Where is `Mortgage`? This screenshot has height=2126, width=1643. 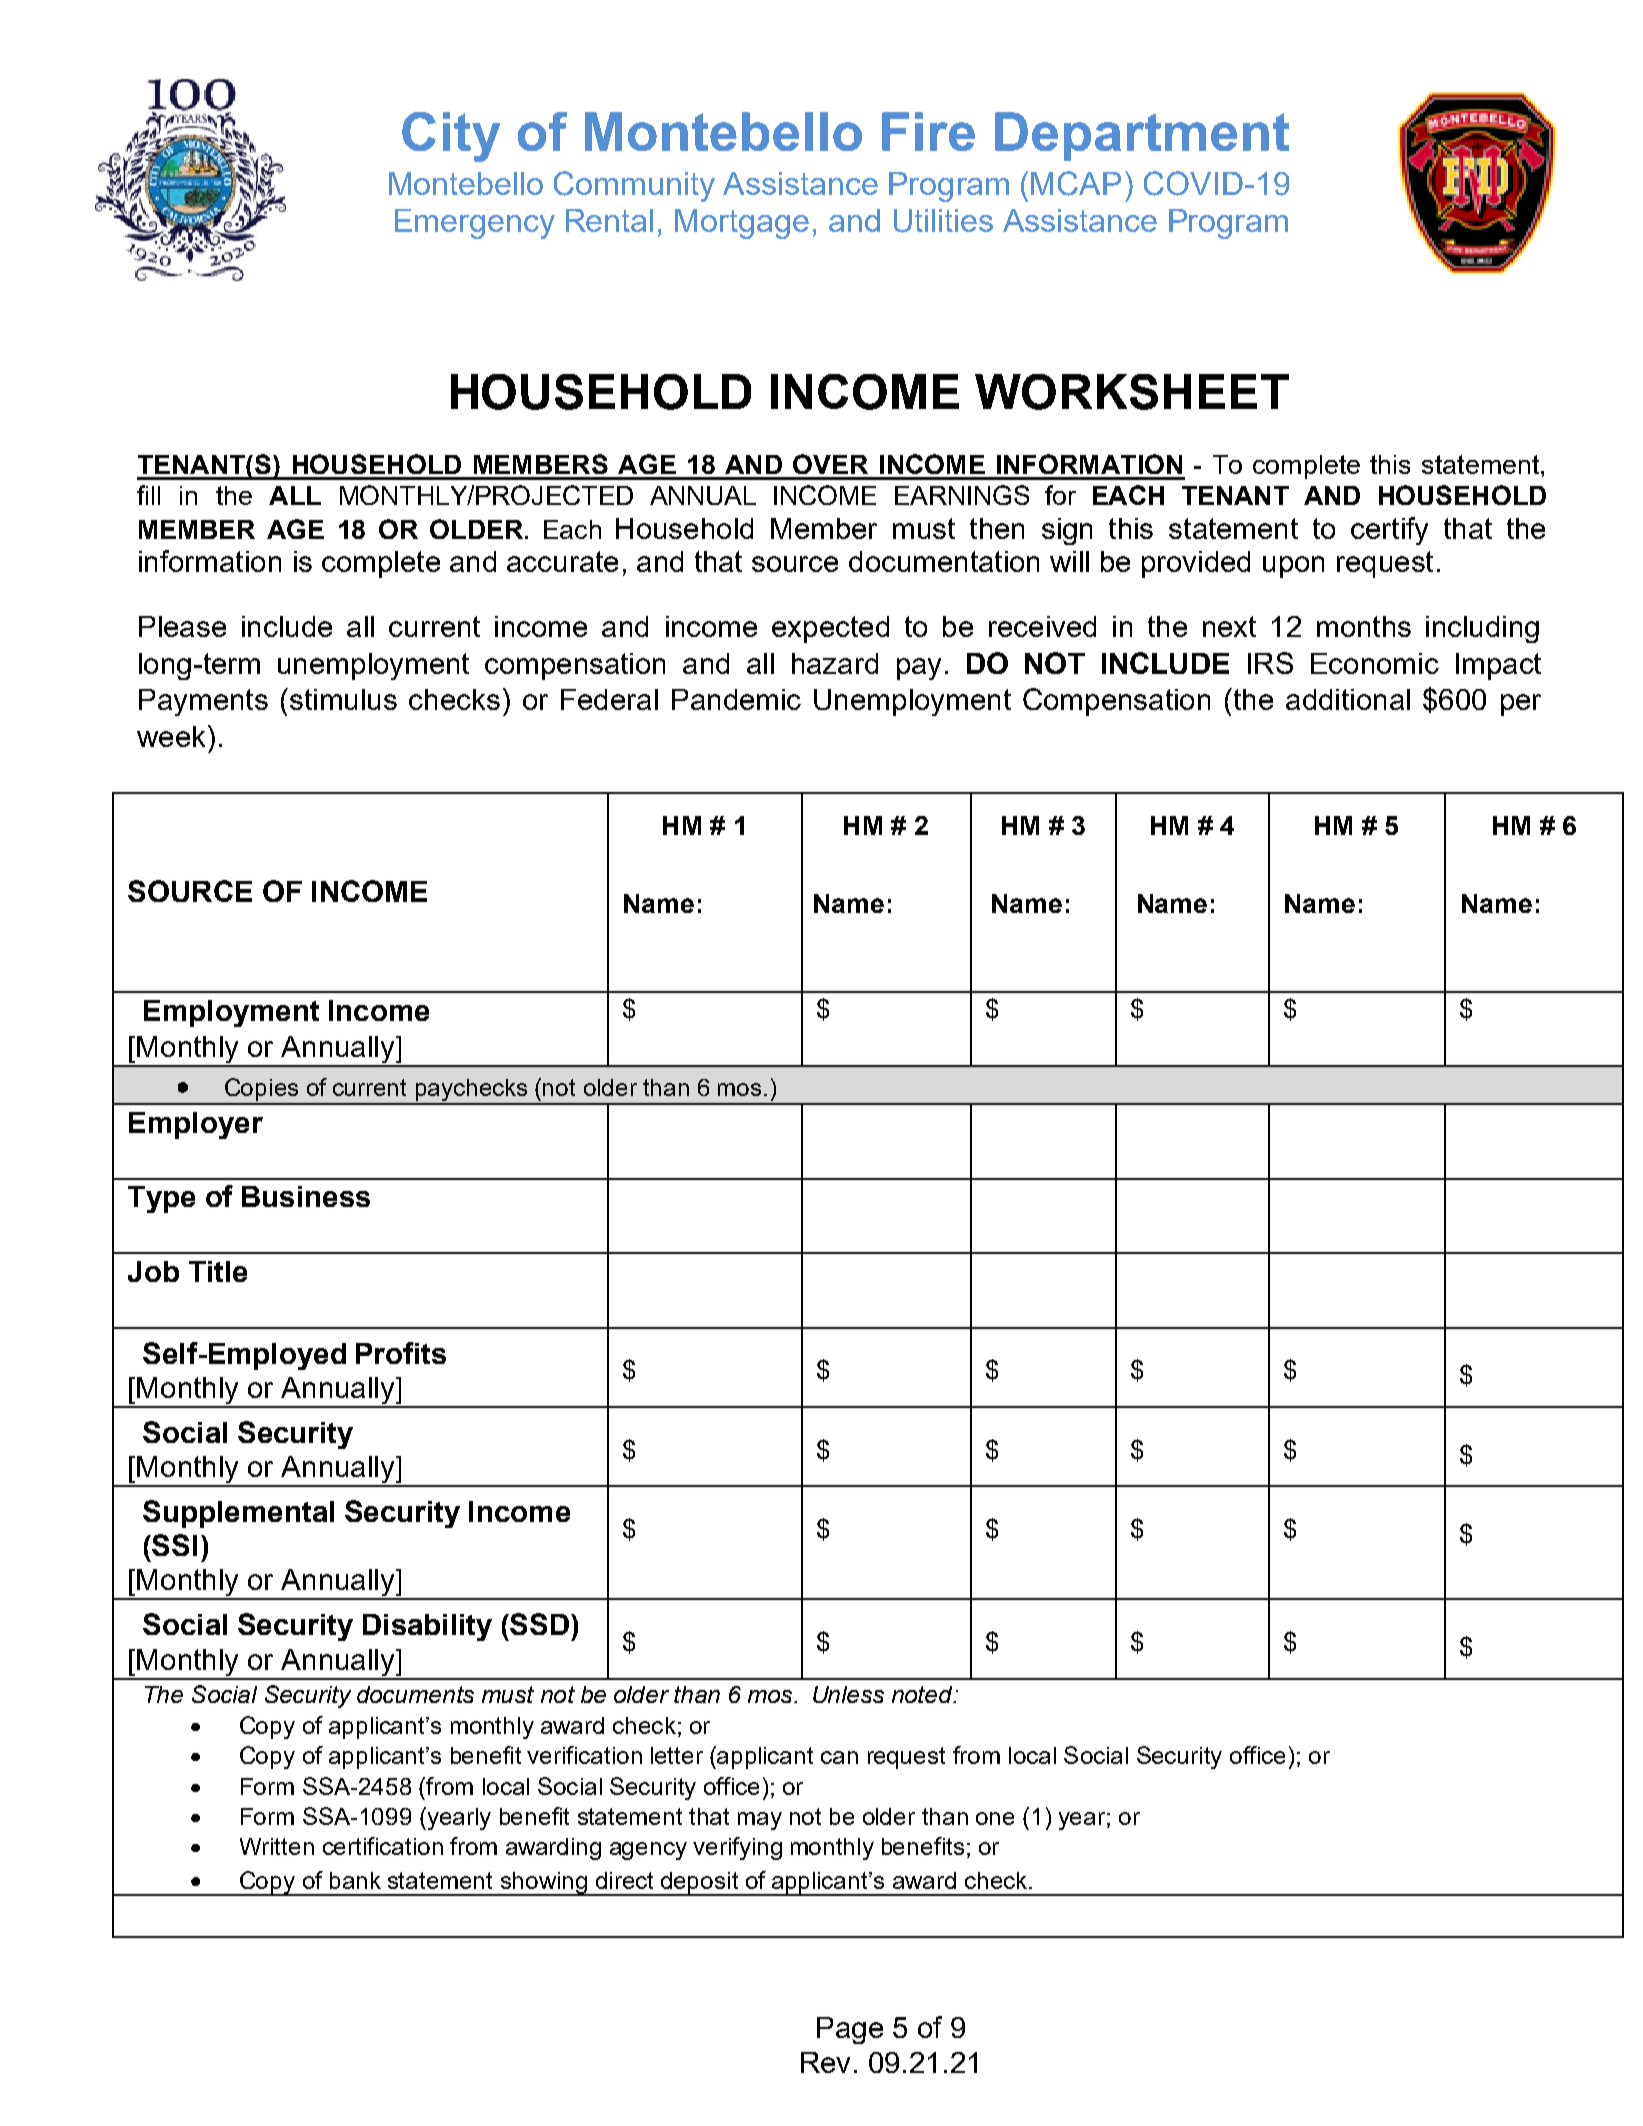
Mortgage is located at coordinates (742, 224).
